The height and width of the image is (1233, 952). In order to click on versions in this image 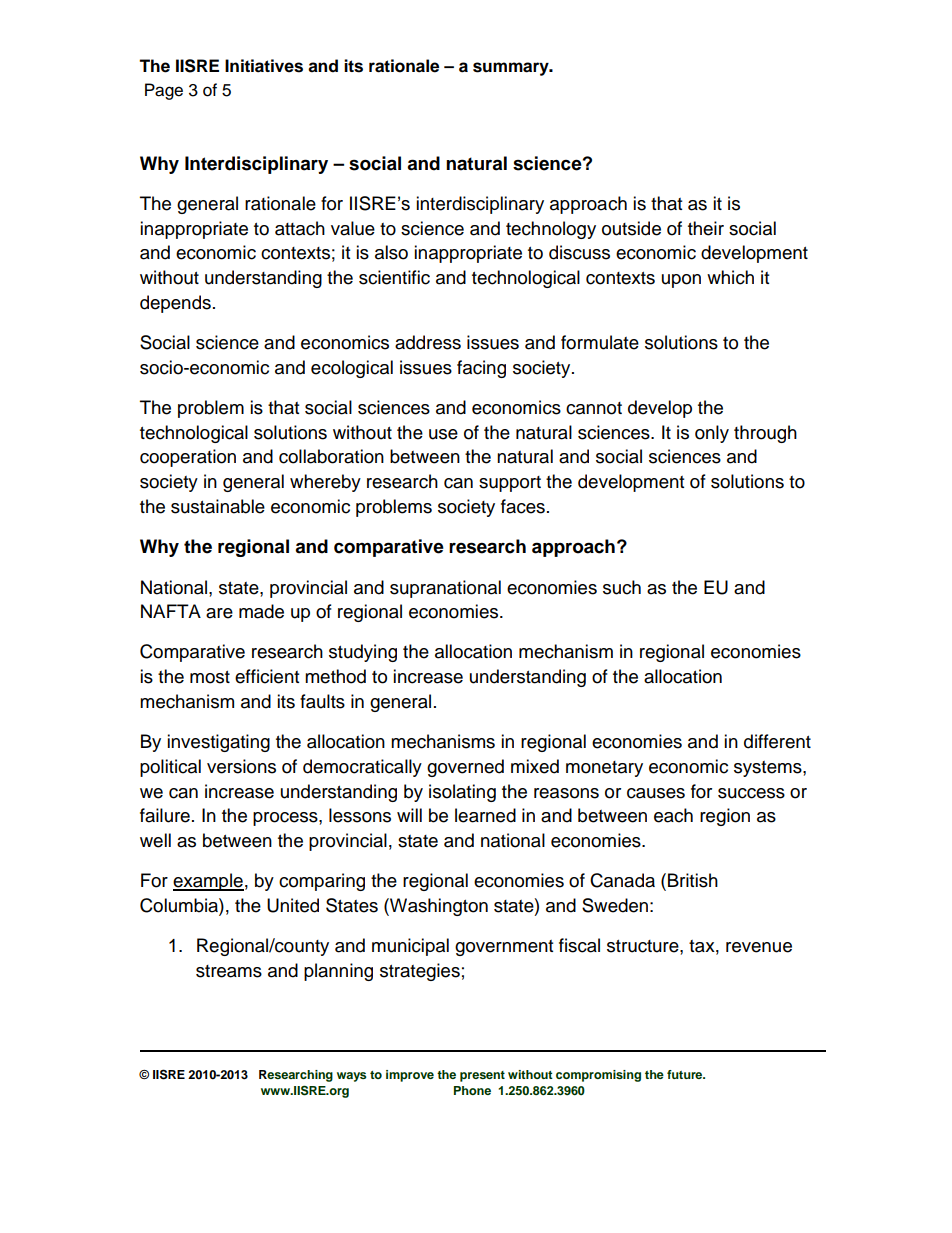, I will do `click(241, 766)`.
